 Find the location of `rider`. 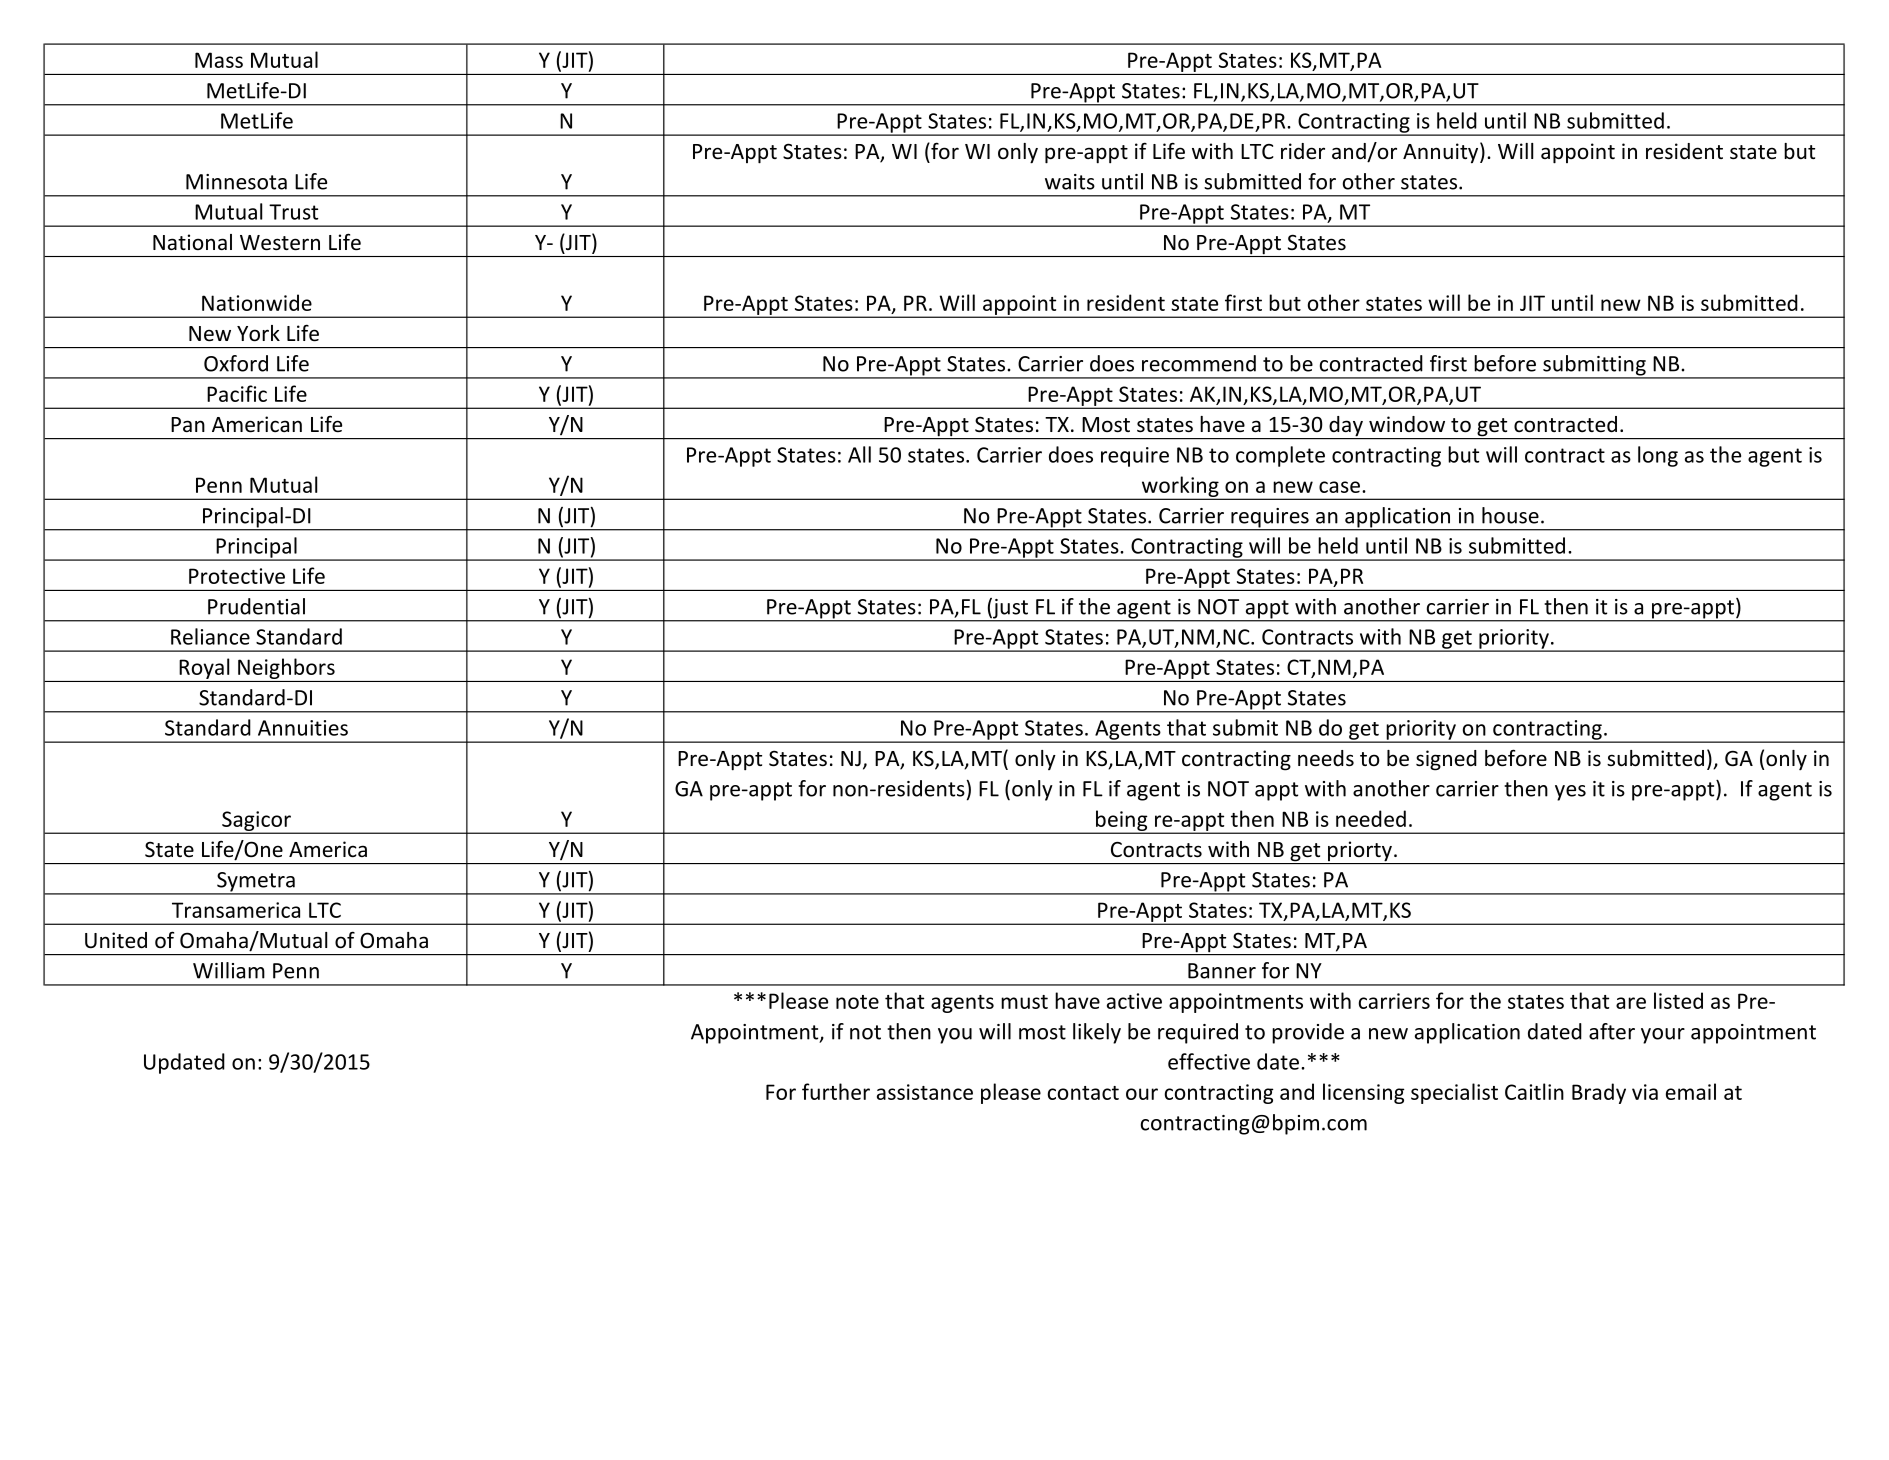

rider is located at coordinates (1303, 151).
